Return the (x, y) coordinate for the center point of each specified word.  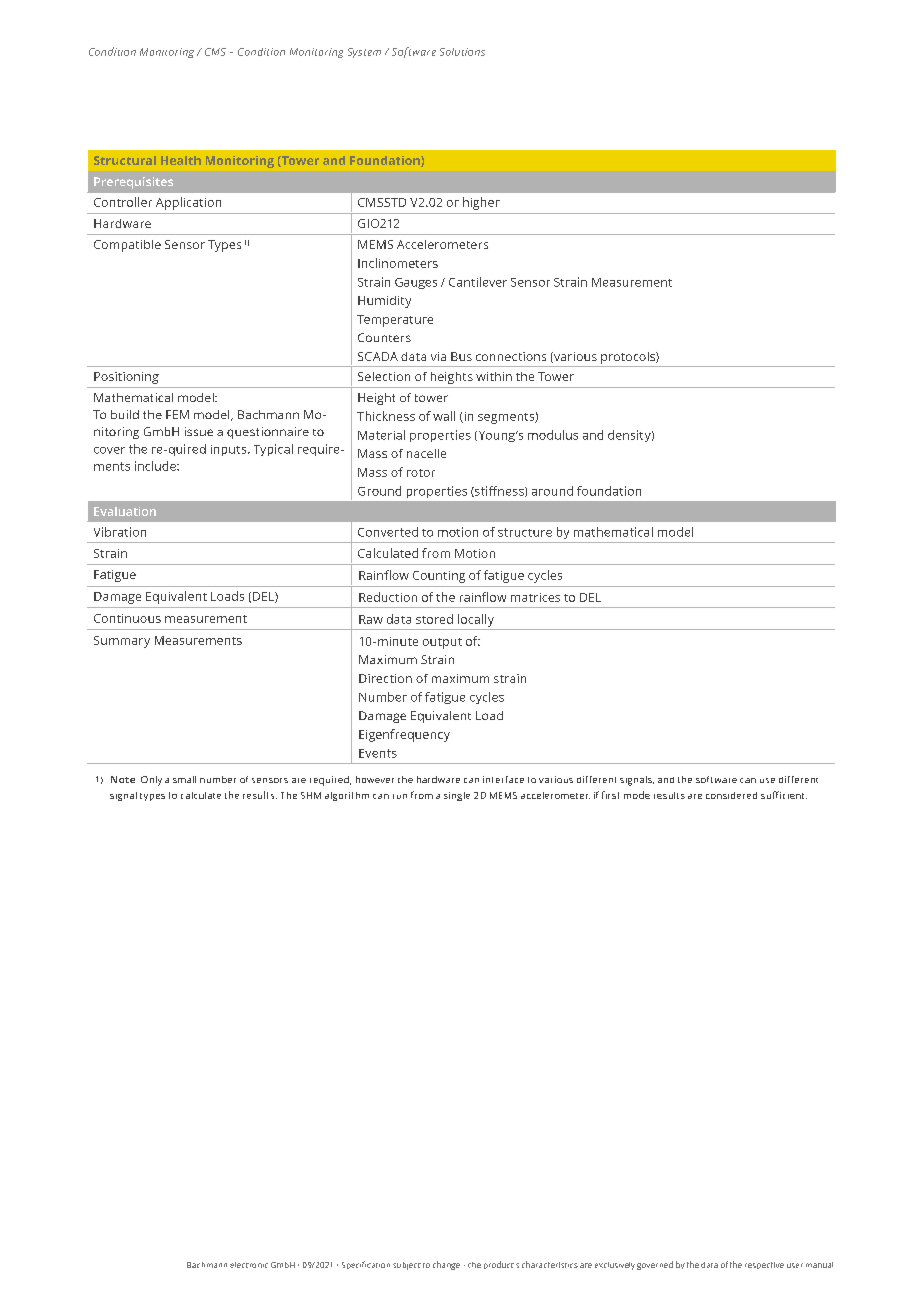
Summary (122, 642)
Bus (461, 356)
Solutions (462, 52)
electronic (249, 1265)
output (442, 643)
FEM (177, 414)
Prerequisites (133, 183)
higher (481, 203)
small (184, 779)
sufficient (784, 795)
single (457, 796)
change (446, 1265)
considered (731, 795)
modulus (553, 435)
